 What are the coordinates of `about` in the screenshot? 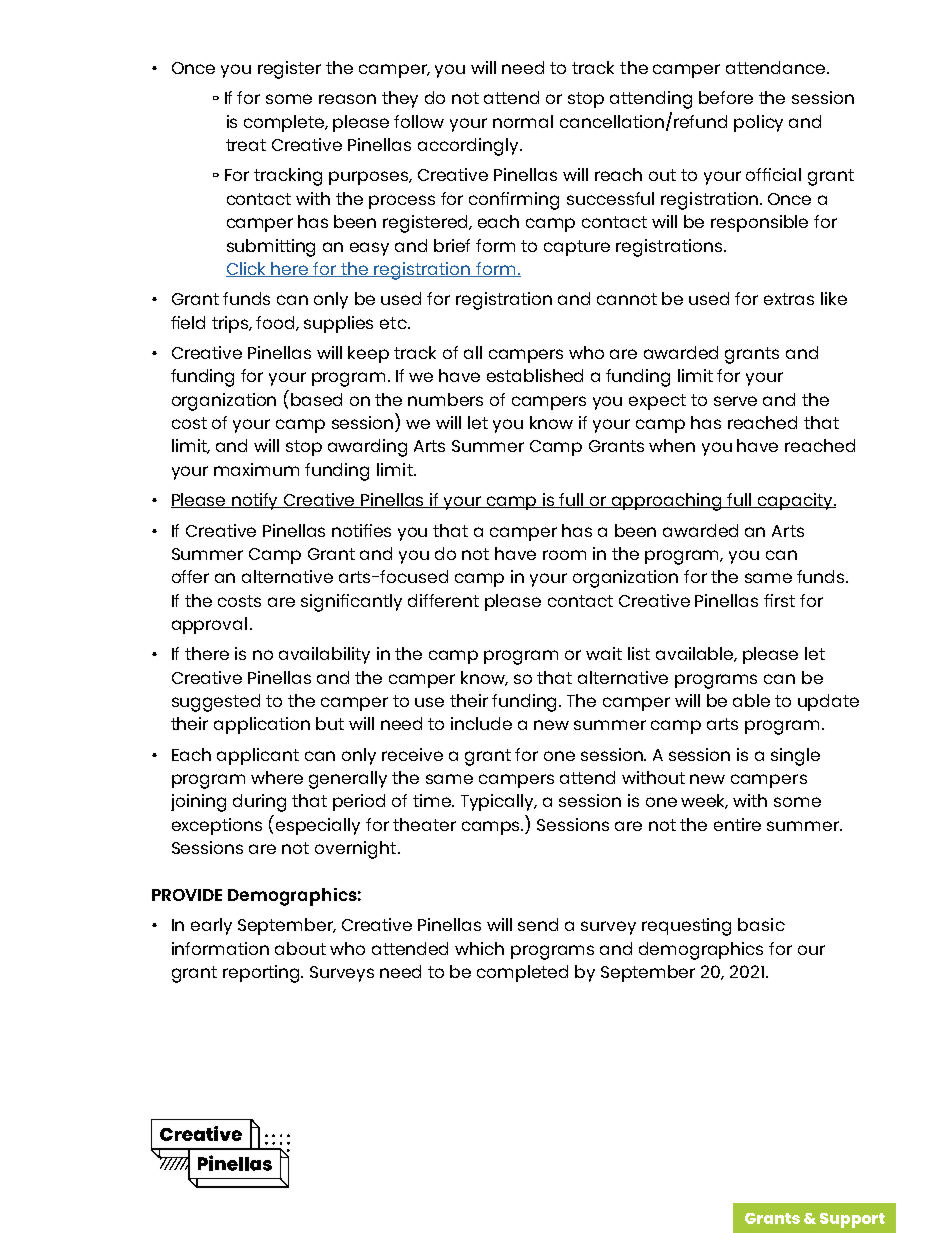 It's located at (300, 948).
